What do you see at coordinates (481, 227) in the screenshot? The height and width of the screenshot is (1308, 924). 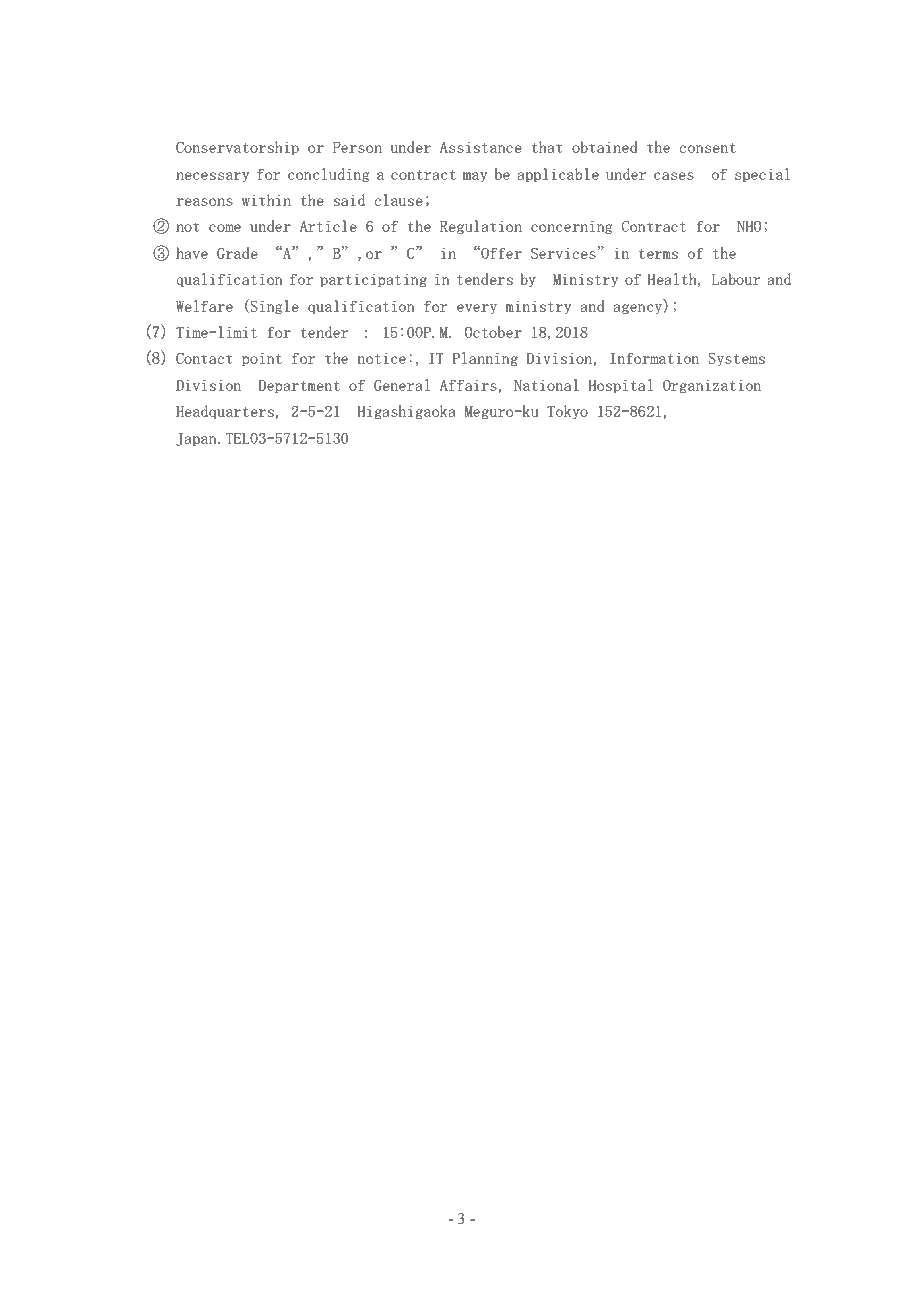 I see `Regulation` at bounding box center [481, 227].
